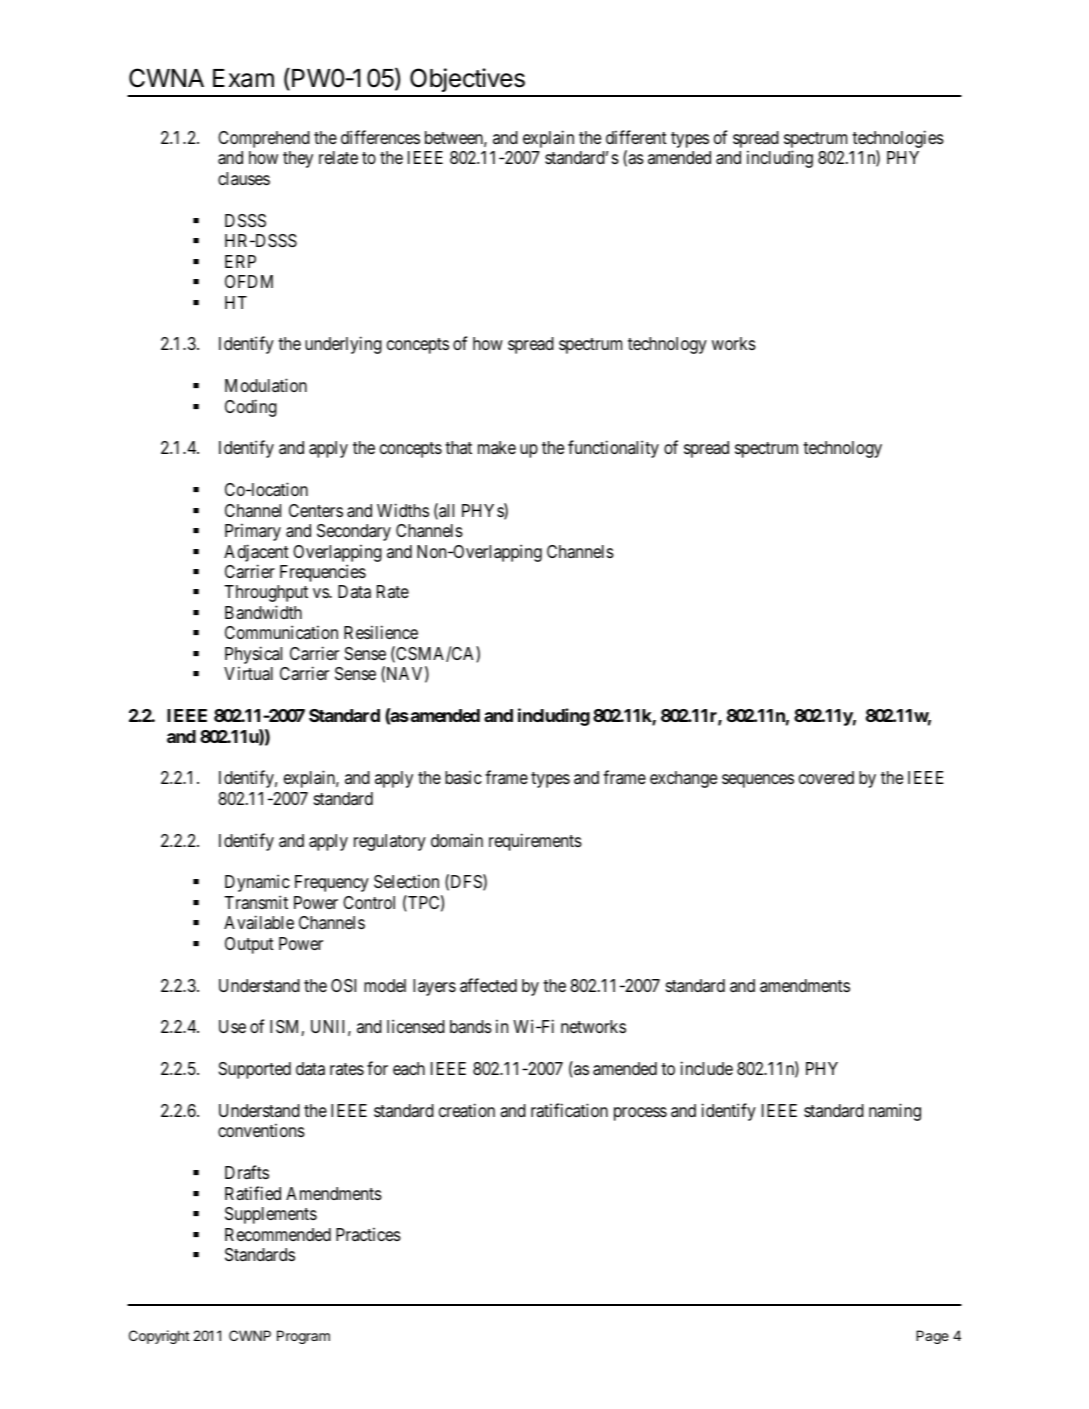 The height and width of the screenshot is (1409, 1089). Describe the element at coordinates (303, 1337) in the screenshot. I see `Program` at that location.
